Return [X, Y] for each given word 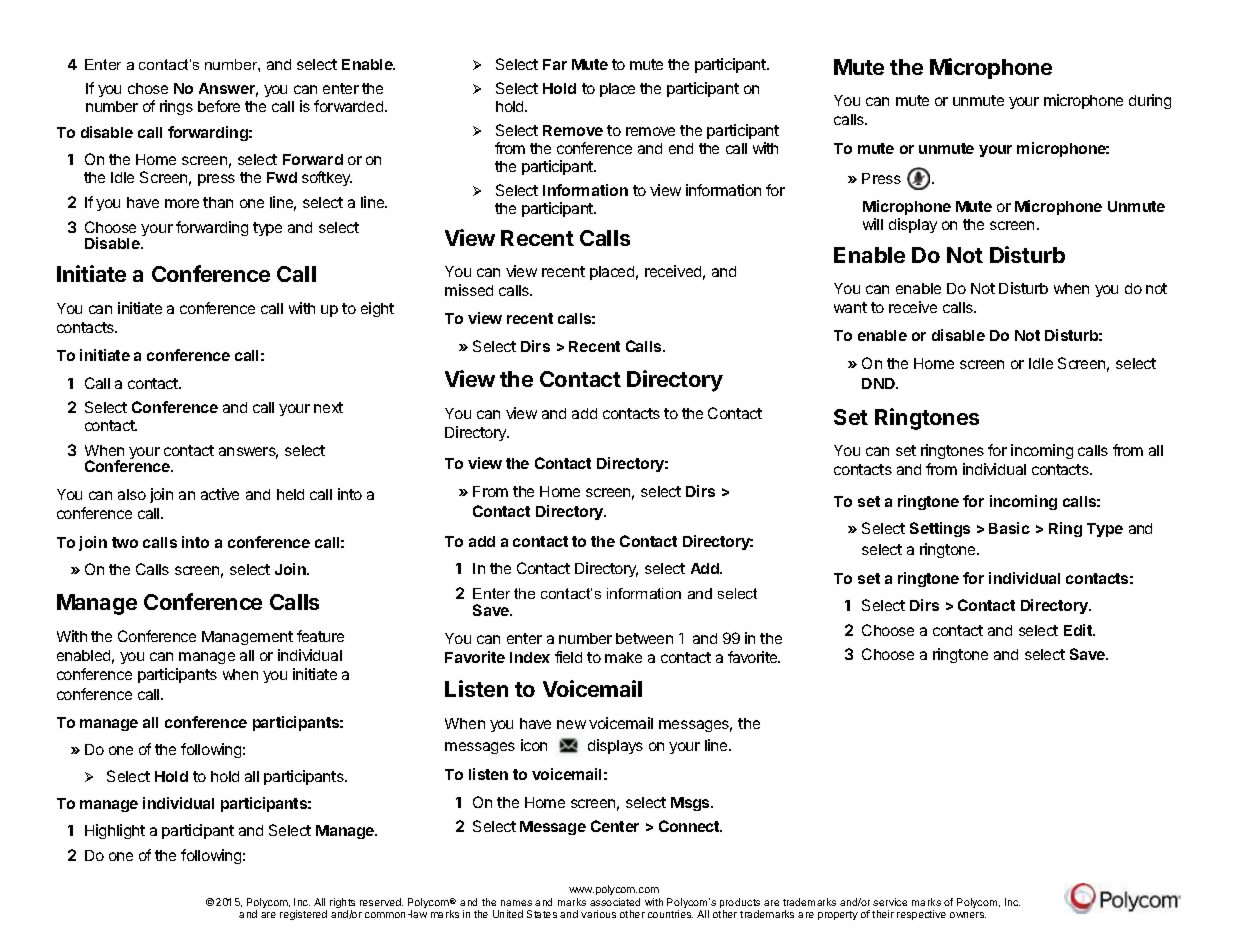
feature [320, 636]
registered [303, 915]
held [290, 494]
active [220, 494]
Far [555, 64]
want [850, 307]
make [623, 657]
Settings [940, 529]
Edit [1079, 630]
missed [469, 290]
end [681, 148]
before [219, 106]
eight [377, 309]
